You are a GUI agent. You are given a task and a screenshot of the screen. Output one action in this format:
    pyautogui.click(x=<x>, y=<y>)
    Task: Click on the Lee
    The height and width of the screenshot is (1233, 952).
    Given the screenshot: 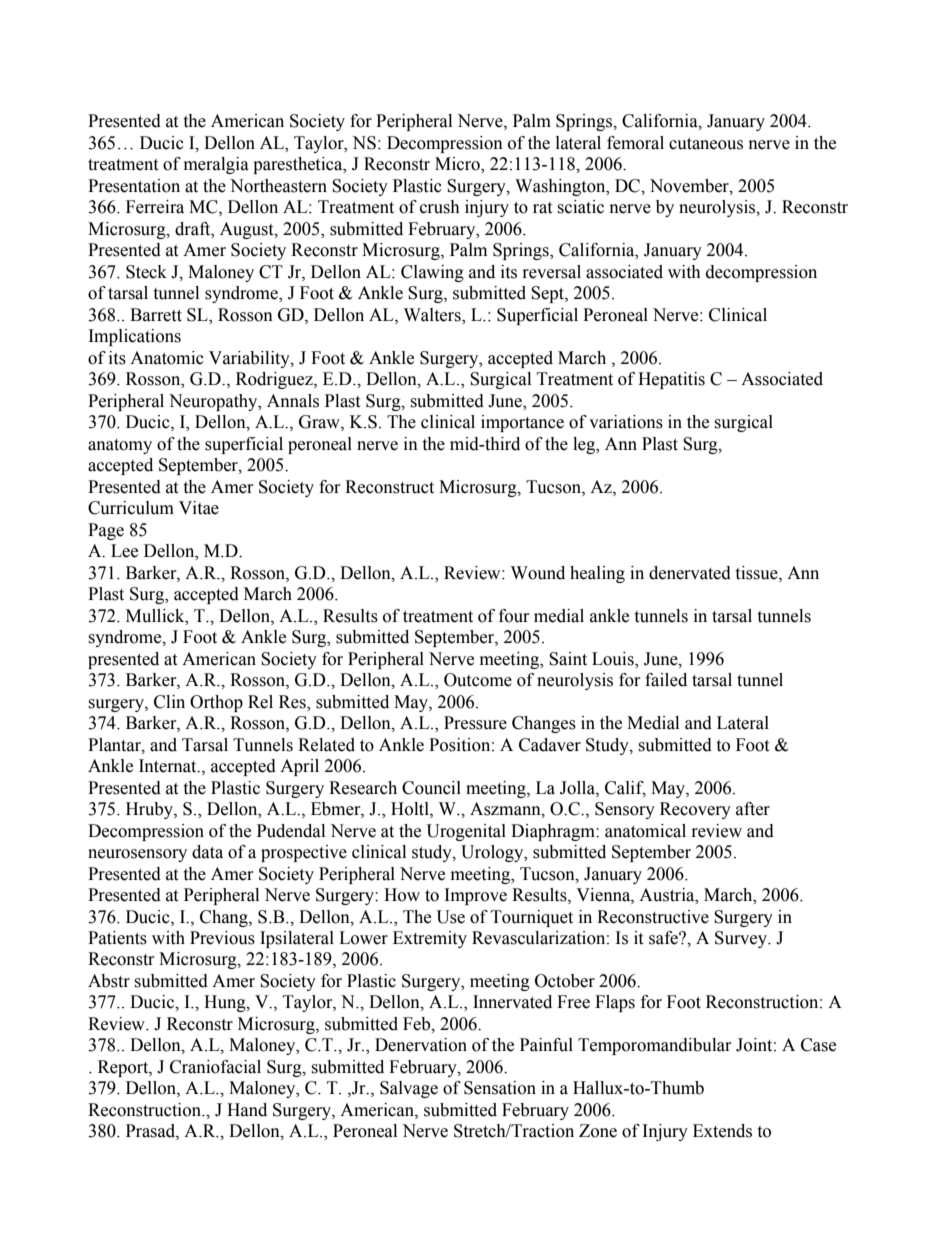 What is the action you would take?
    pyautogui.click(x=124, y=551)
